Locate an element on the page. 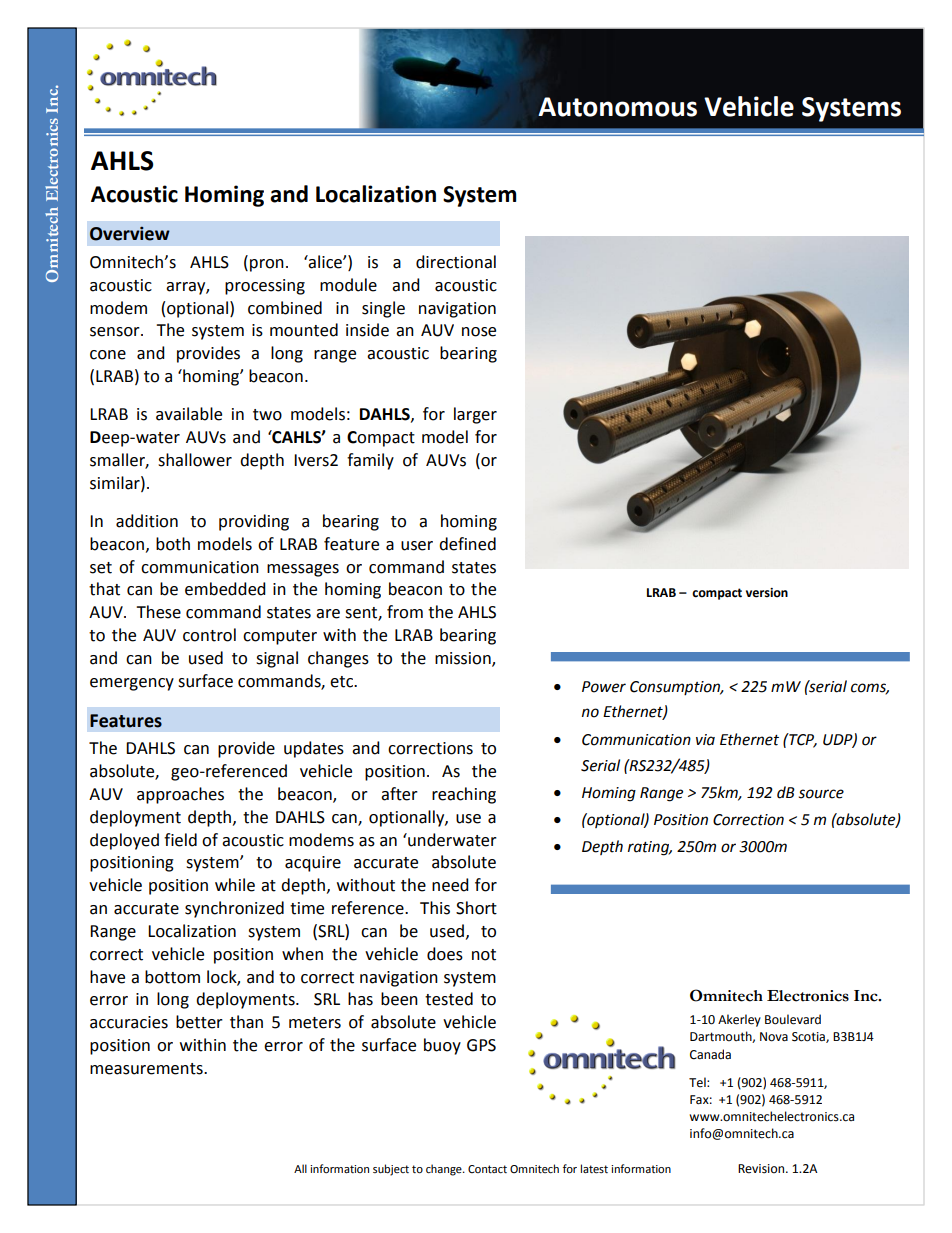 Image resolution: width=952 pixels, height=1233 pixels. measurements is located at coordinates (147, 1069).
